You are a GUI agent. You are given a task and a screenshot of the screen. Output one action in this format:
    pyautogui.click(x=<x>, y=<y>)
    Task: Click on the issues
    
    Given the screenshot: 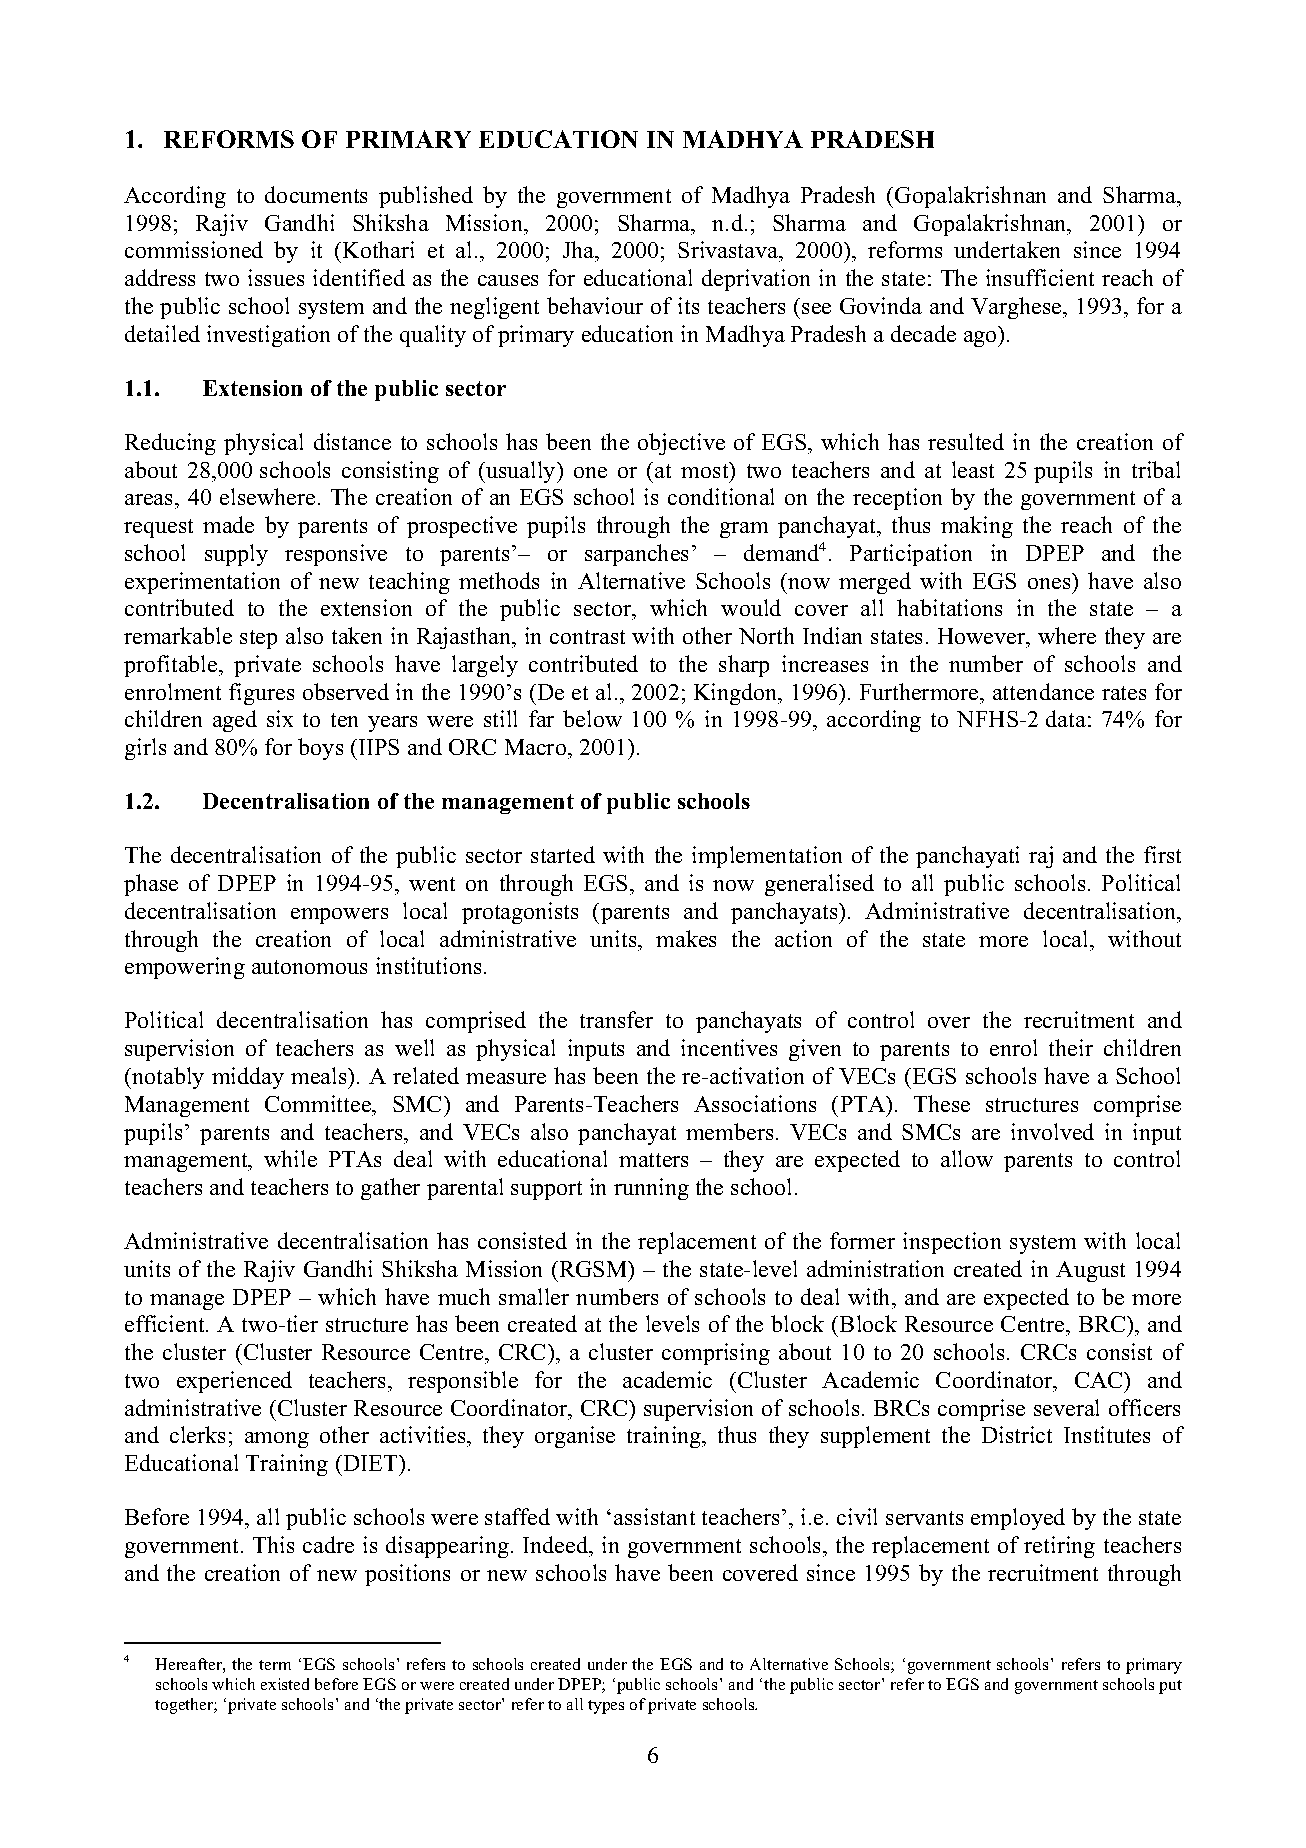 What is the action you would take?
    pyautogui.click(x=276, y=277)
